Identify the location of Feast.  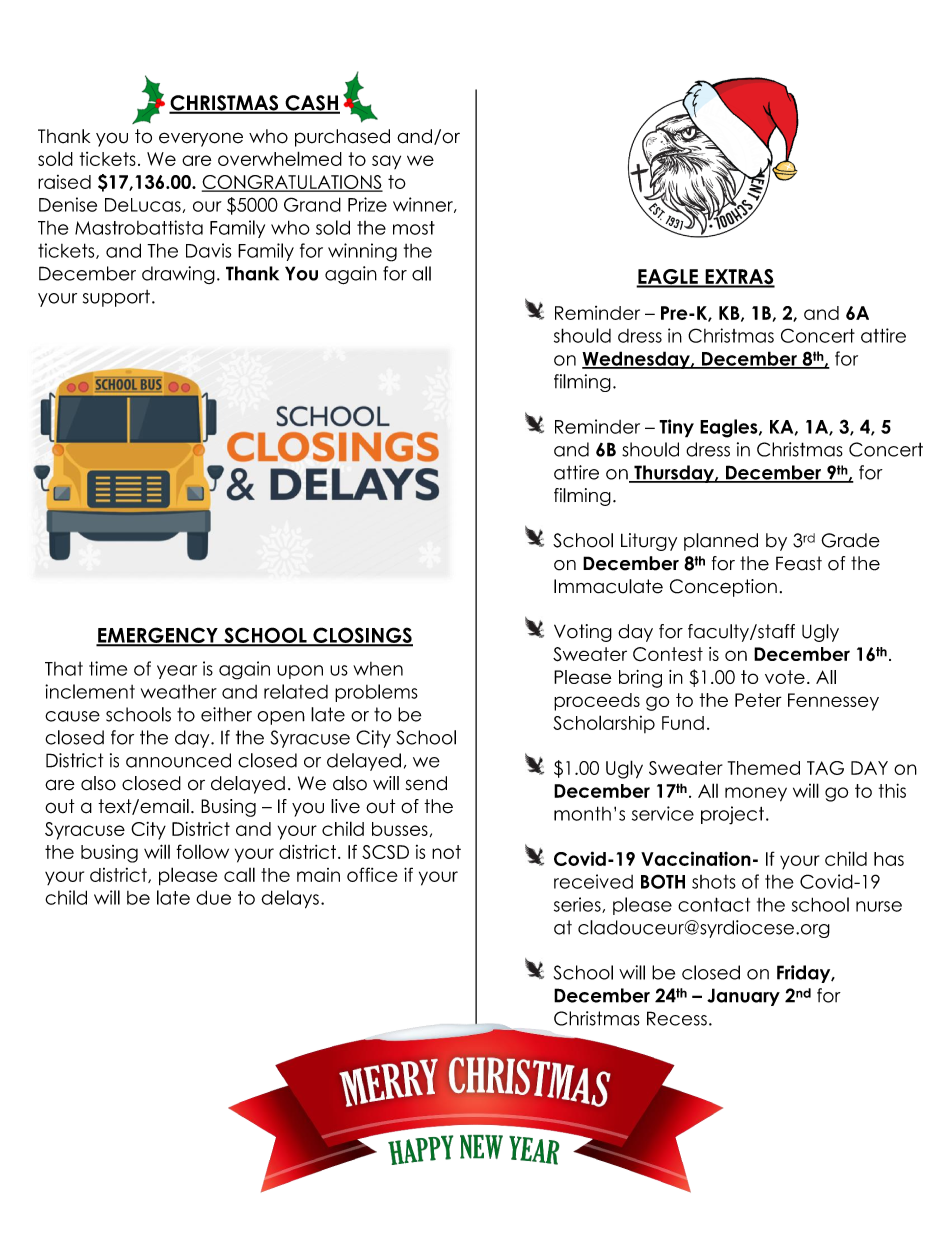
(799, 563).
